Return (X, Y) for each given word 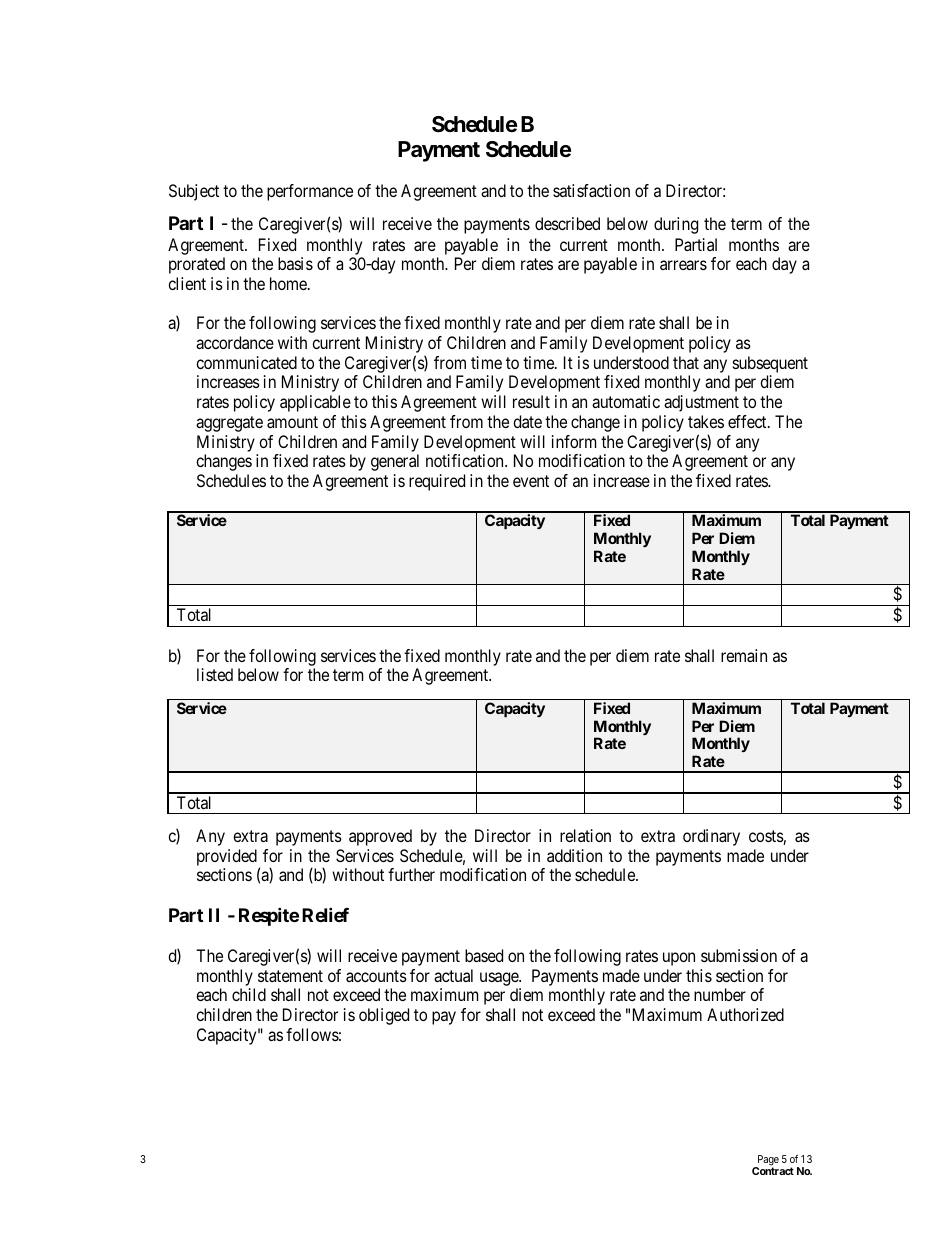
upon (679, 959)
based (484, 955)
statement (290, 976)
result (531, 401)
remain (744, 655)
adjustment (701, 403)
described (567, 223)
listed (215, 674)
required (437, 482)
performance (310, 192)
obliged (384, 1016)
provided (227, 857)
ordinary (711, 837)
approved (380, 837)
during (676, 225)
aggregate (229, 424)
